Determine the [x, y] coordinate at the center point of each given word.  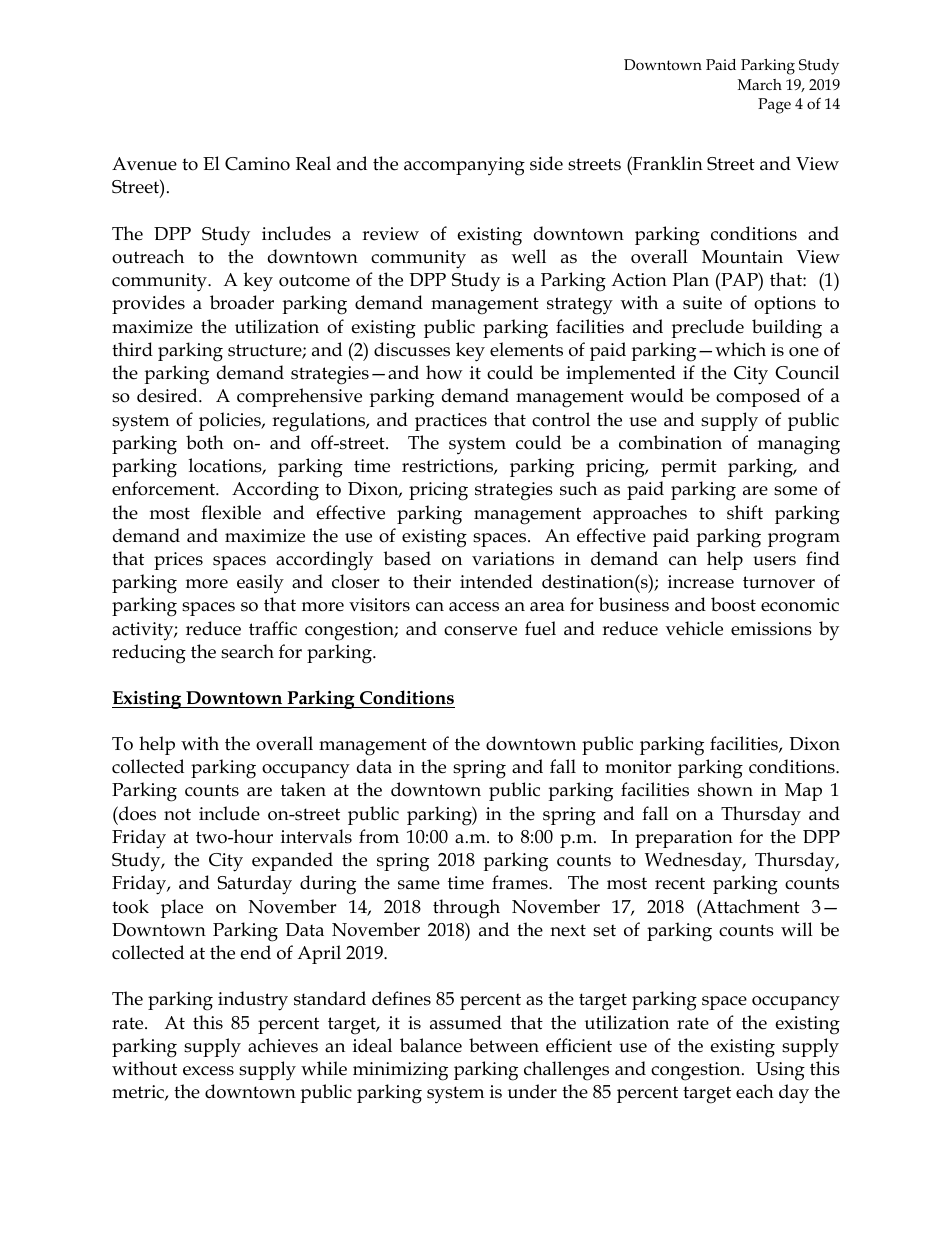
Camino [257, 164]
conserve [480, 631]
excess [208, 1071]
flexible [231, 512]
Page [774, 106]
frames [521, 882]
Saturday [254, 885]
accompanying [464, 166]
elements [526, 349]
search [247, 651]
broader [242, 302]
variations [513, 559]
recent [680, 883]
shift [745, 512]
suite [702, 303]
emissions [771, 629]
